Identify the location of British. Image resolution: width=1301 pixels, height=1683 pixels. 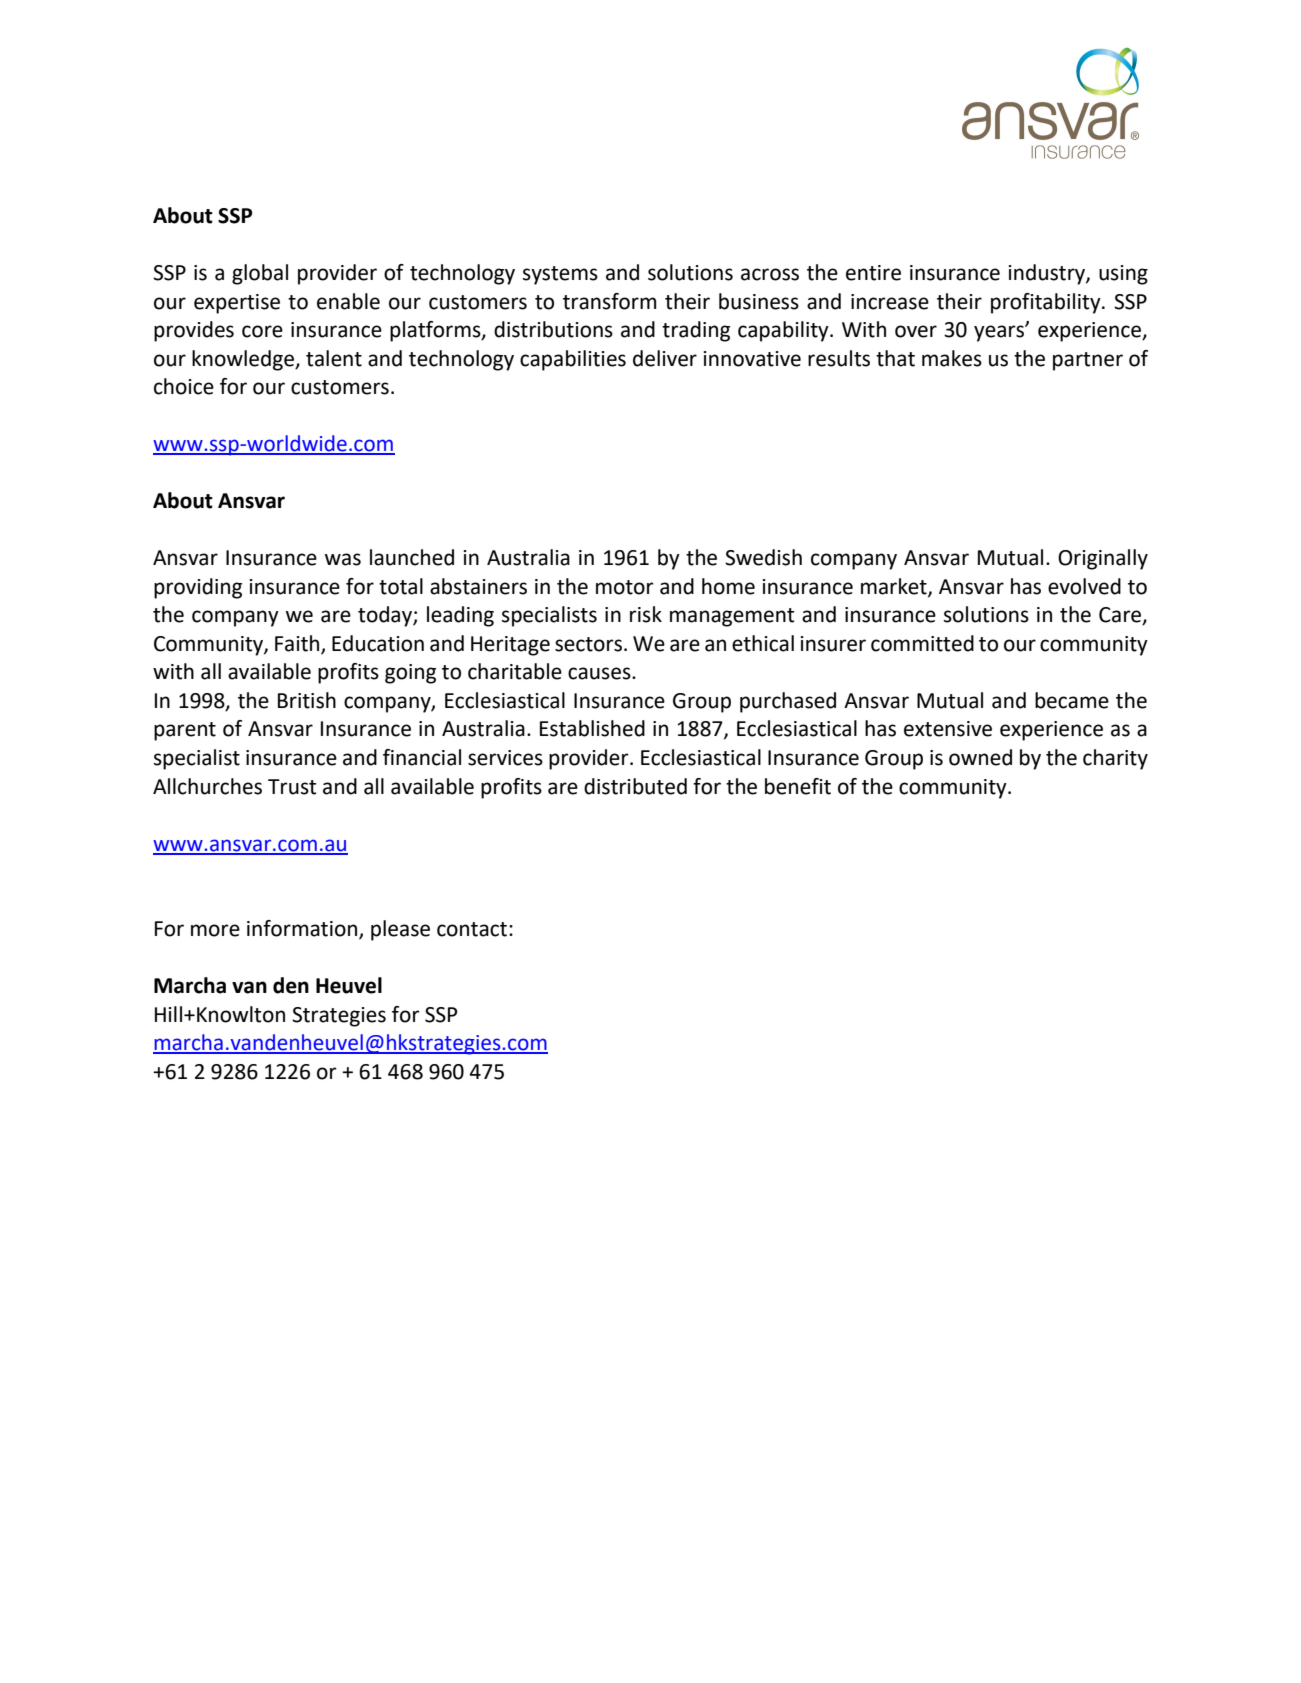
(307, 700).
